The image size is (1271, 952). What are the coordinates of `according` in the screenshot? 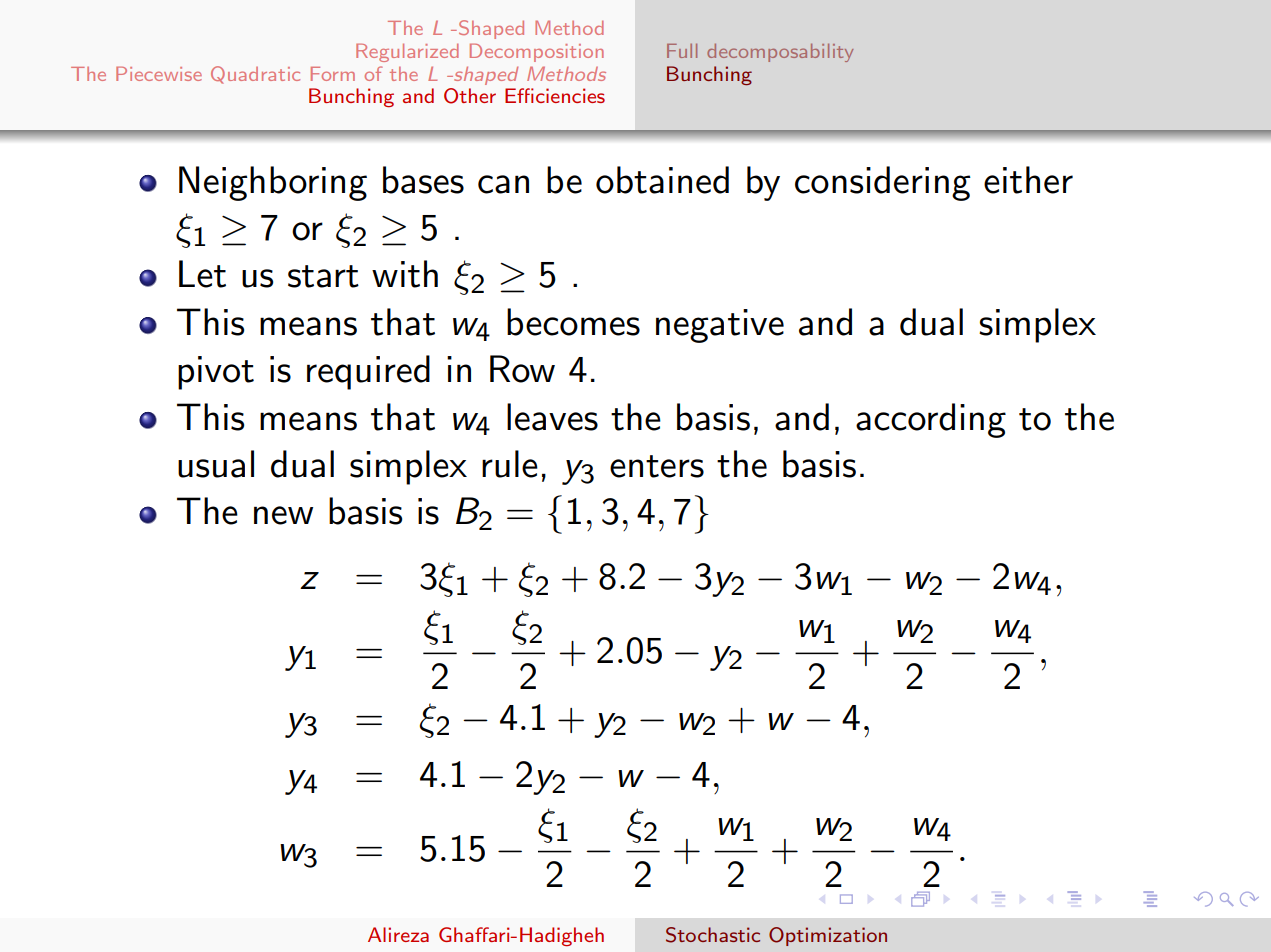 It's located at (931, 420).
